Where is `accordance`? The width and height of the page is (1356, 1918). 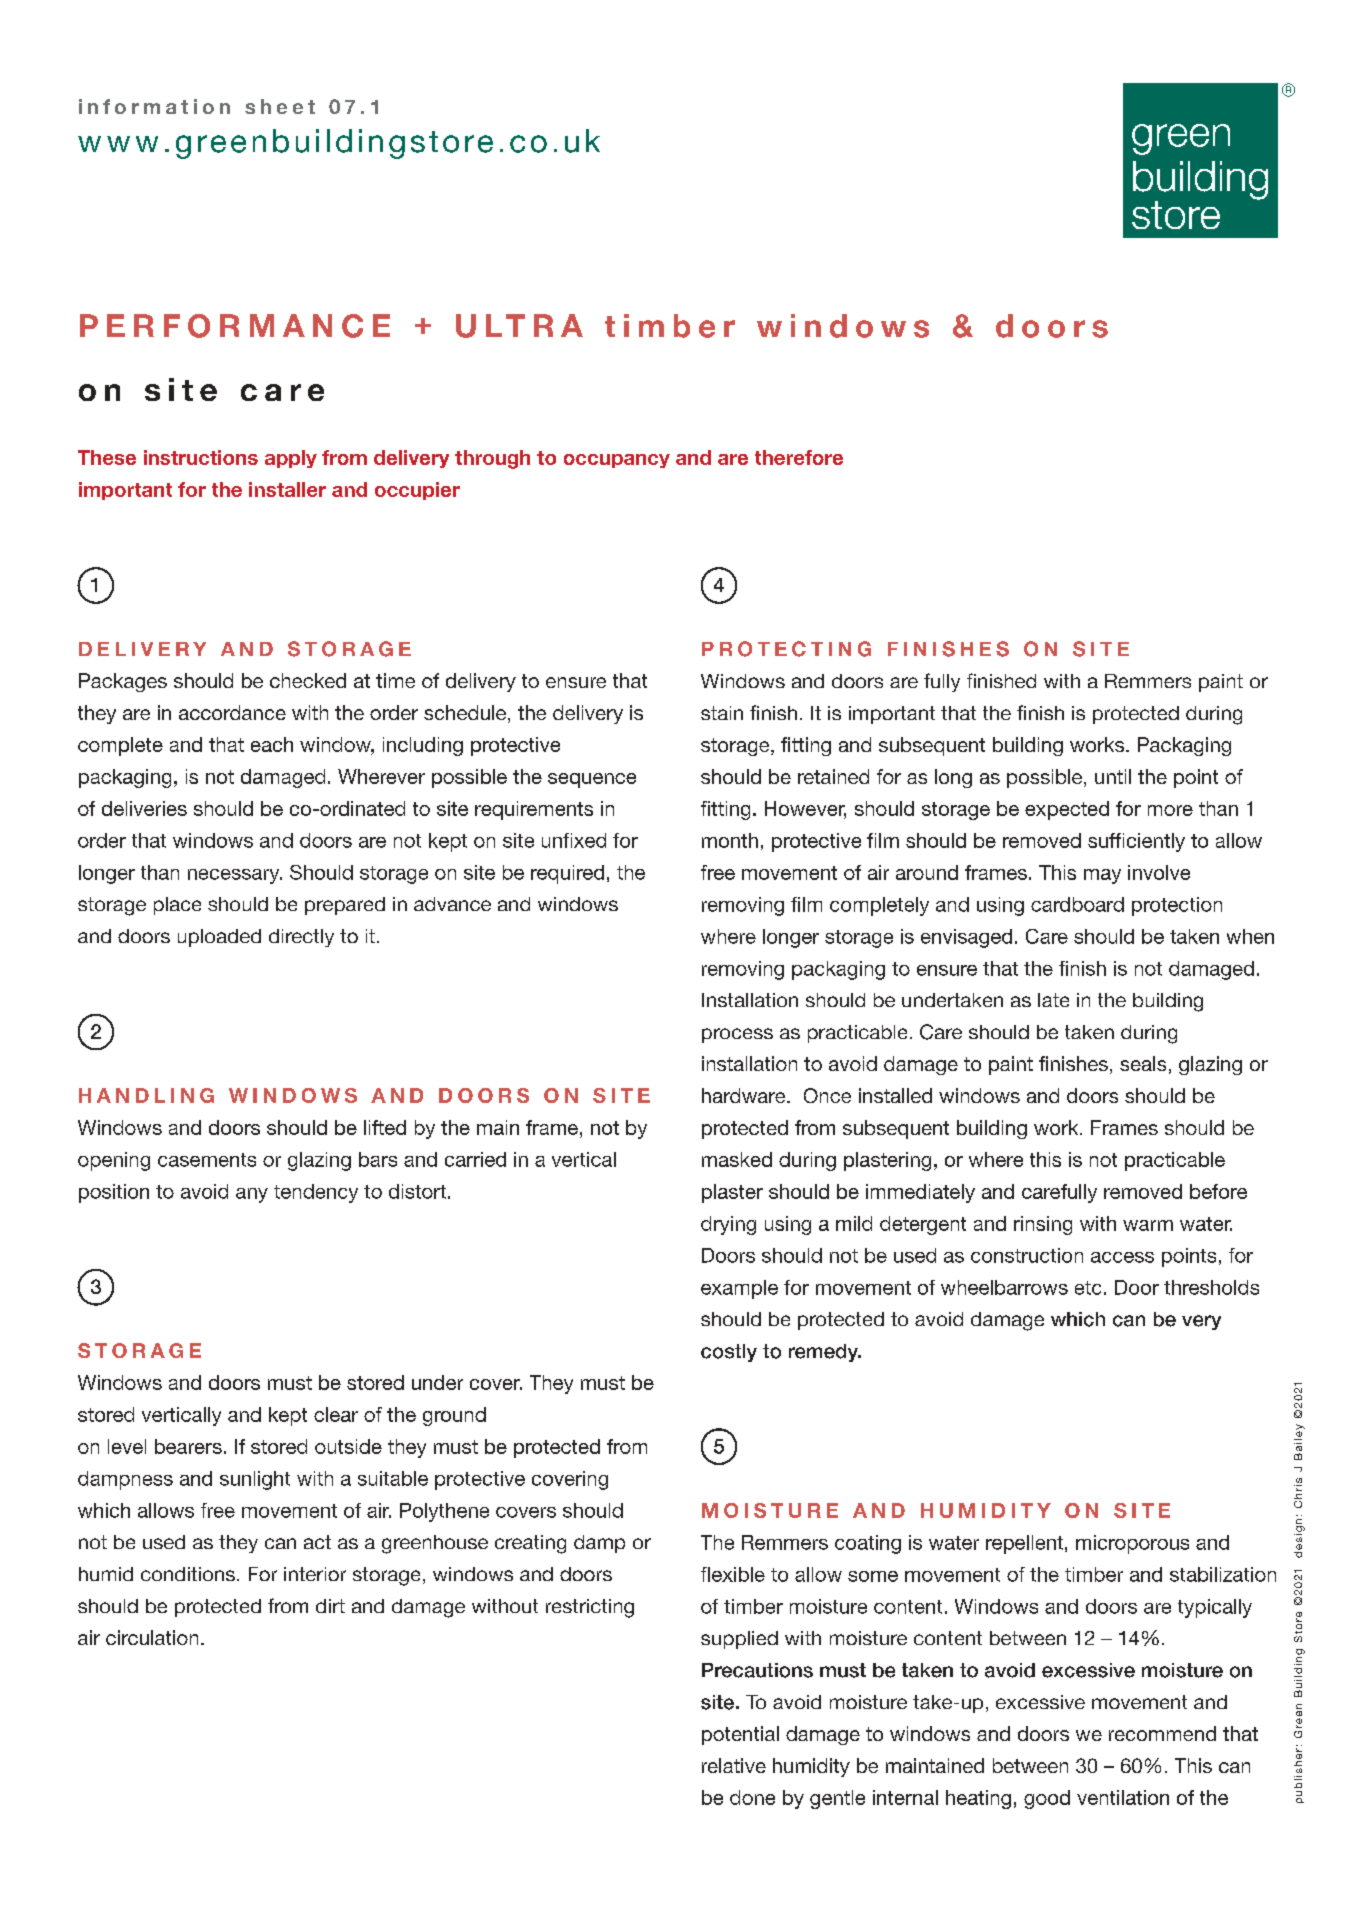 accordance is located at coordinates (232, 712).
